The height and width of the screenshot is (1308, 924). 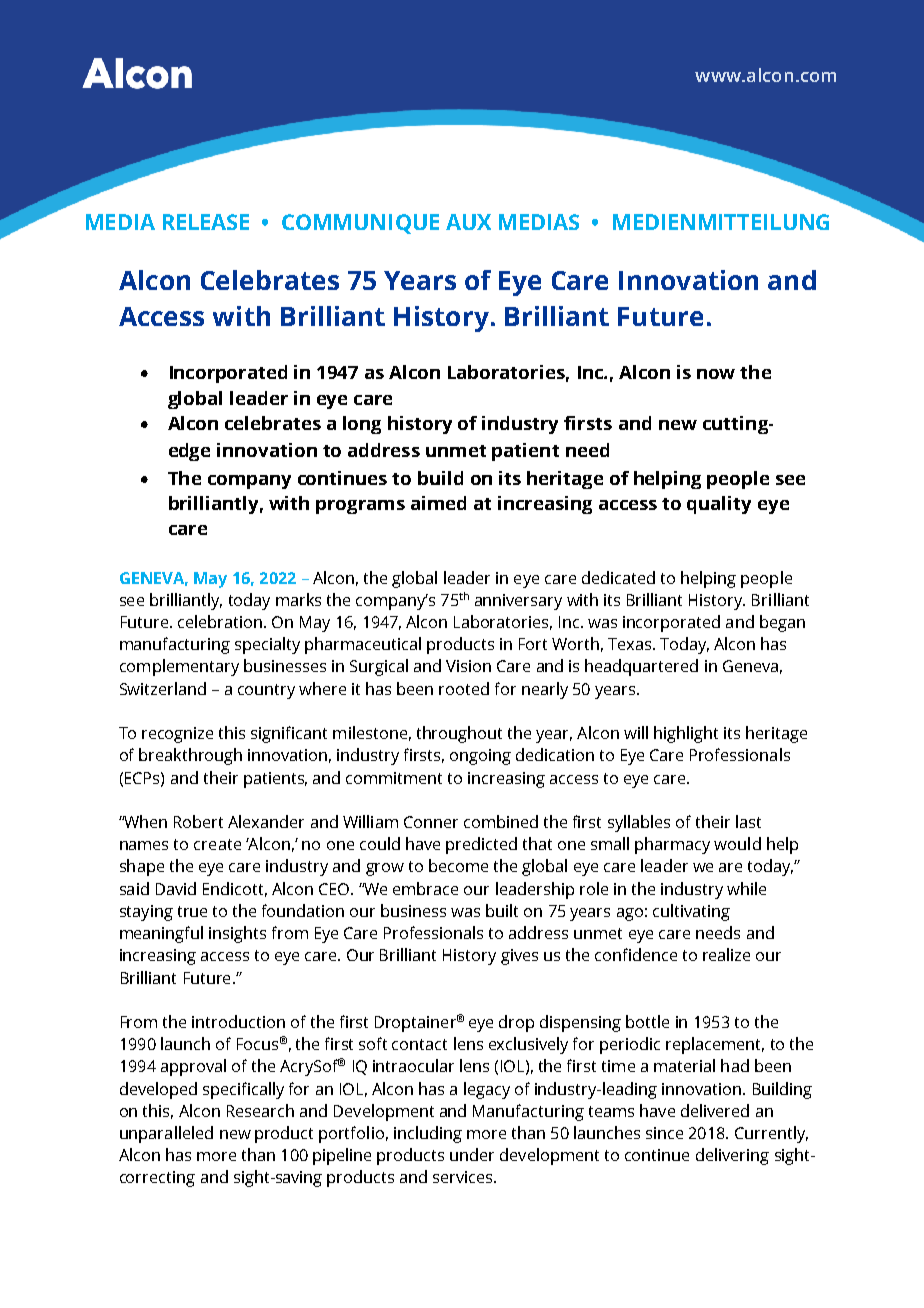 I want to click on create, so click(x=217, y=844).
